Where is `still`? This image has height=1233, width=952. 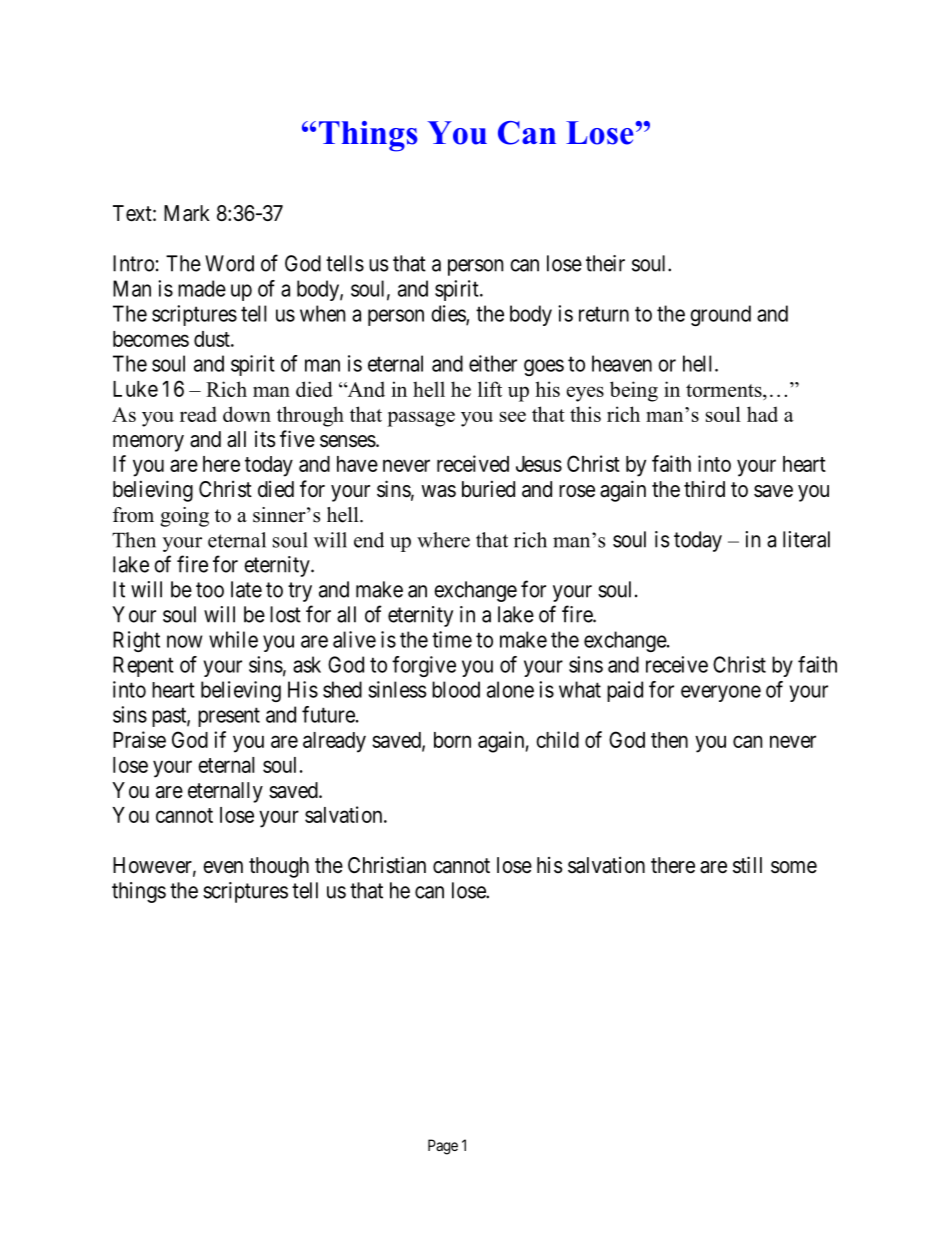 still is located at coordinates (747, 865).
